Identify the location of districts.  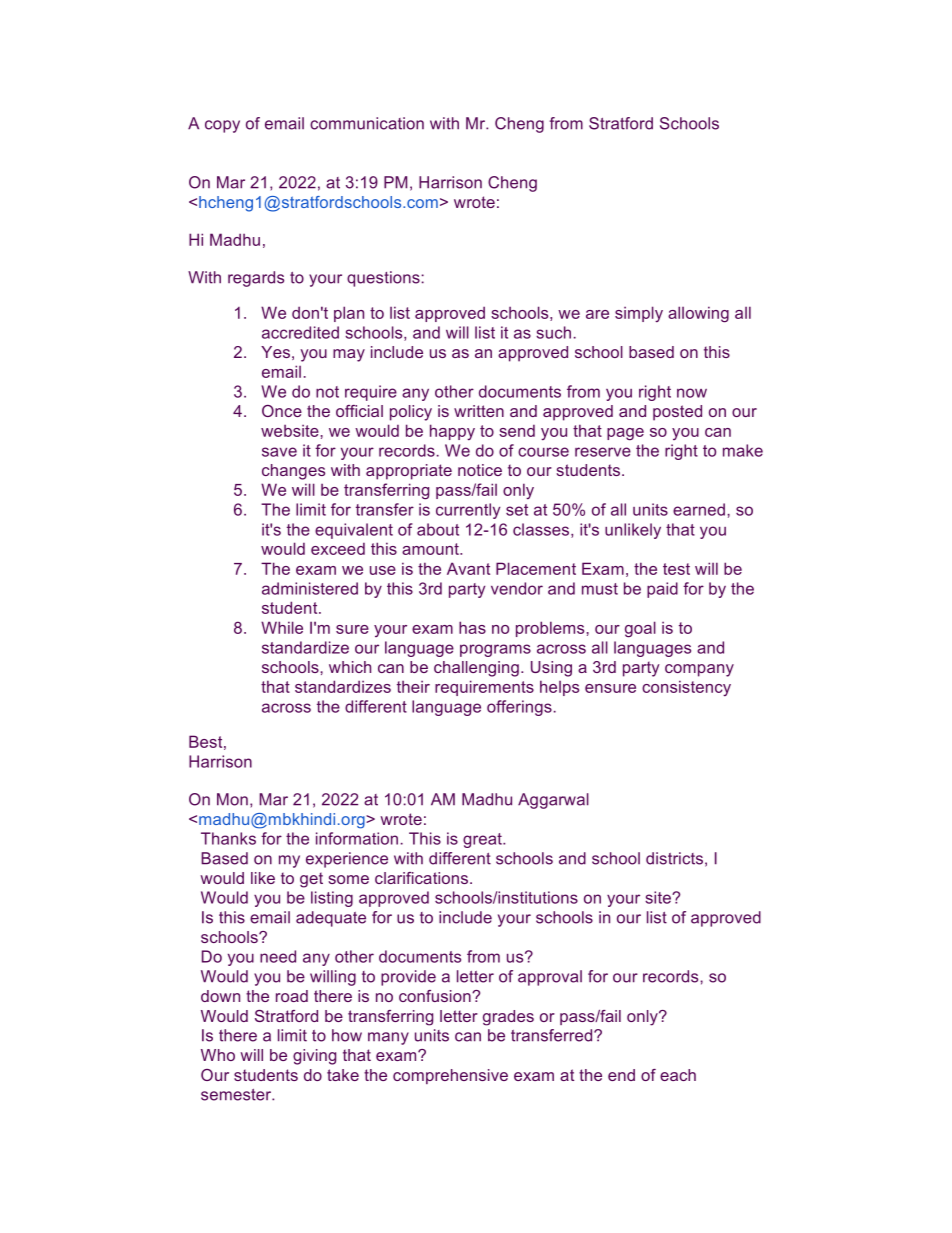
(674, 858).
